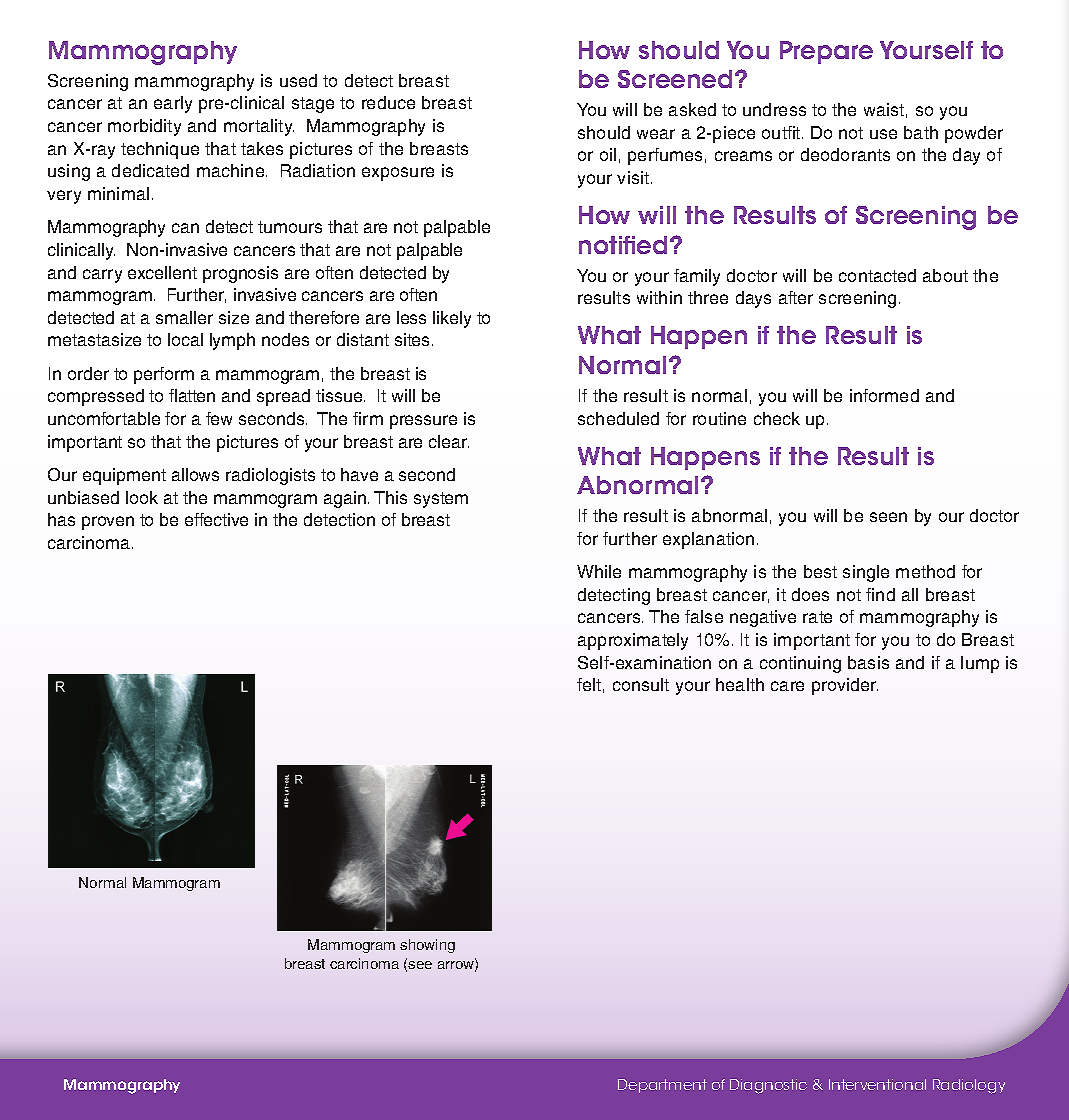 The image size is (1069, 1120). Describe the element at coordinates (877, 1084) in the screenshot. I see `Interventional` at that location.
